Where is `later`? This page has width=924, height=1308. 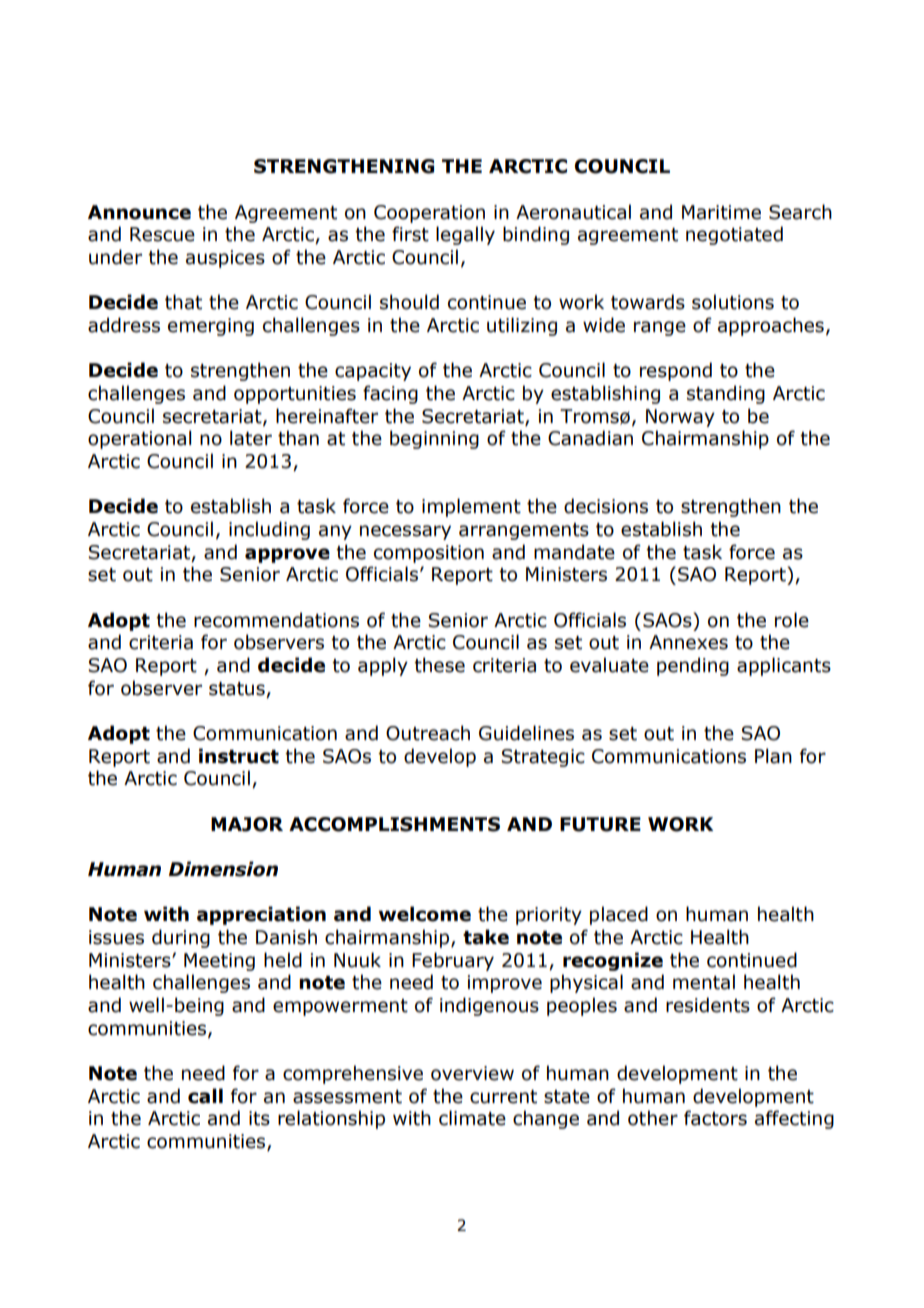
later is located at coordinates (251, 438).
